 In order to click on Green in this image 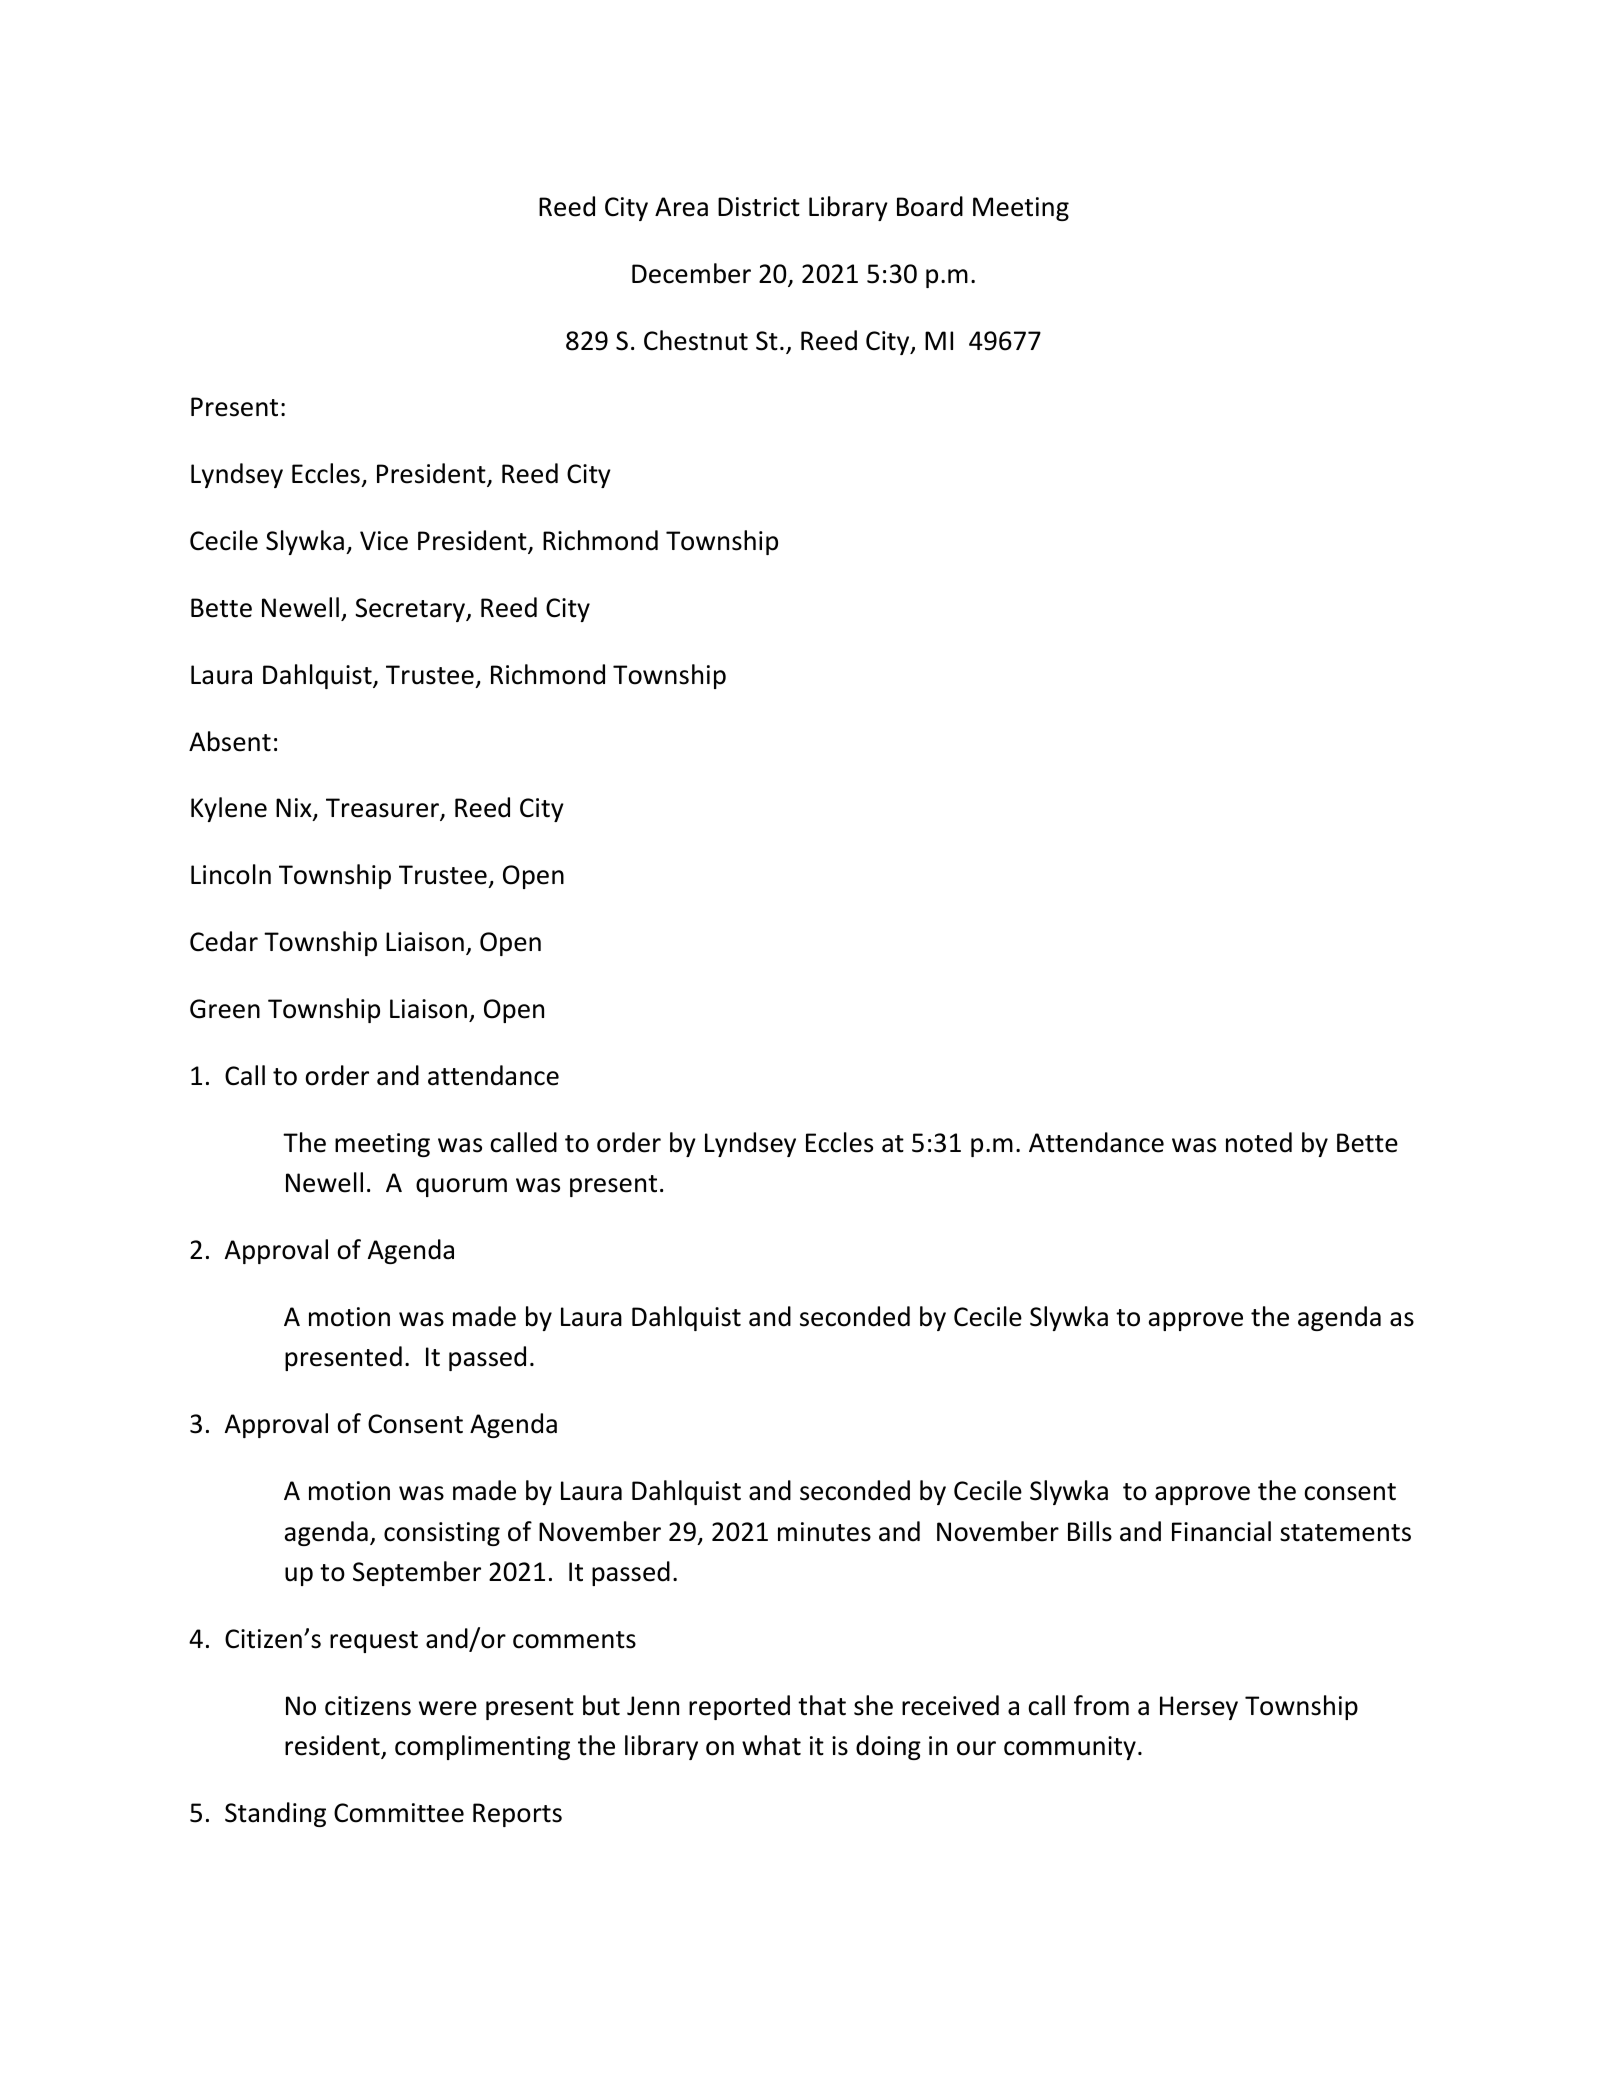, I will do `click(225, 1009)`.
